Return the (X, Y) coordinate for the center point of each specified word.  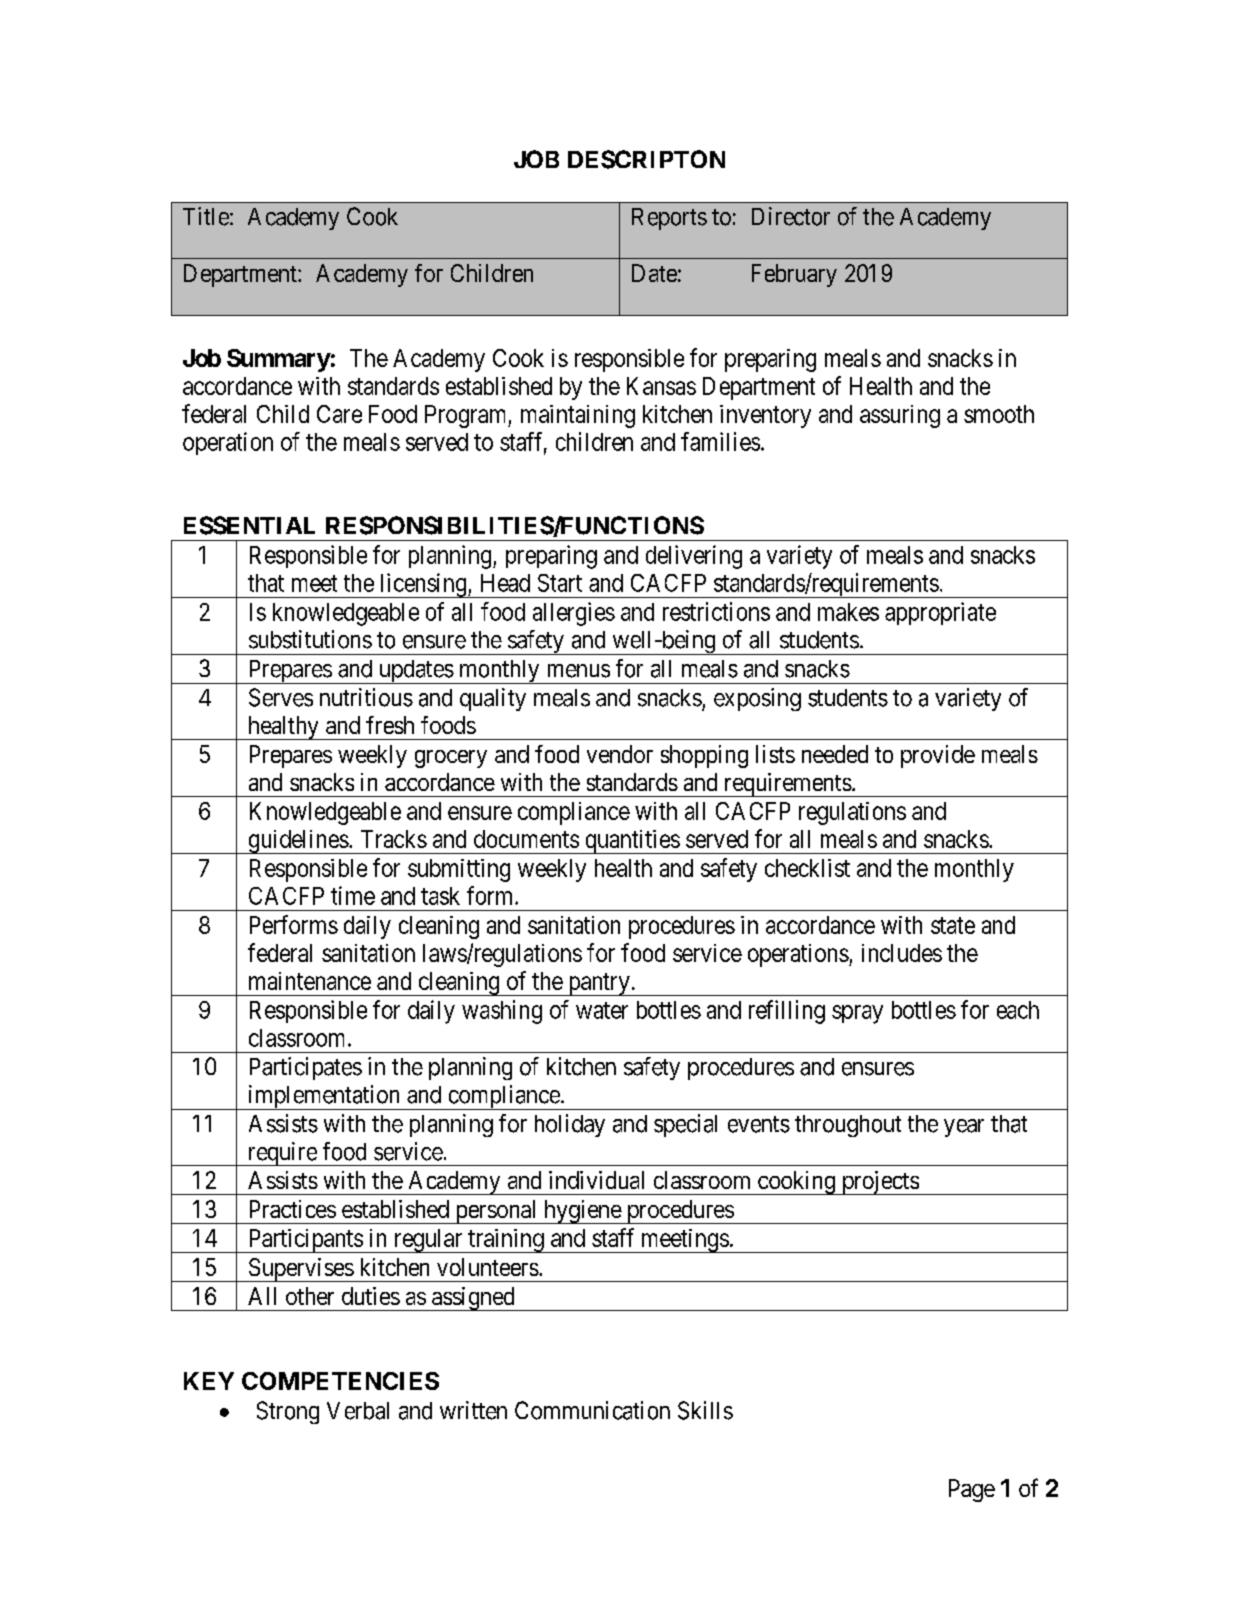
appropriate (940, 613)
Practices (293, 1209)
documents (526, 839)
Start (560, 583)
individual (596, 1180)
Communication (592, 1410)
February (794, 275)
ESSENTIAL (249, 525)
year (964, 1128)
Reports (669, 219)
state (953, 925)
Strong (288, 1412)
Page (972, 1490)
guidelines (297, 842)
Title (206, 216)
